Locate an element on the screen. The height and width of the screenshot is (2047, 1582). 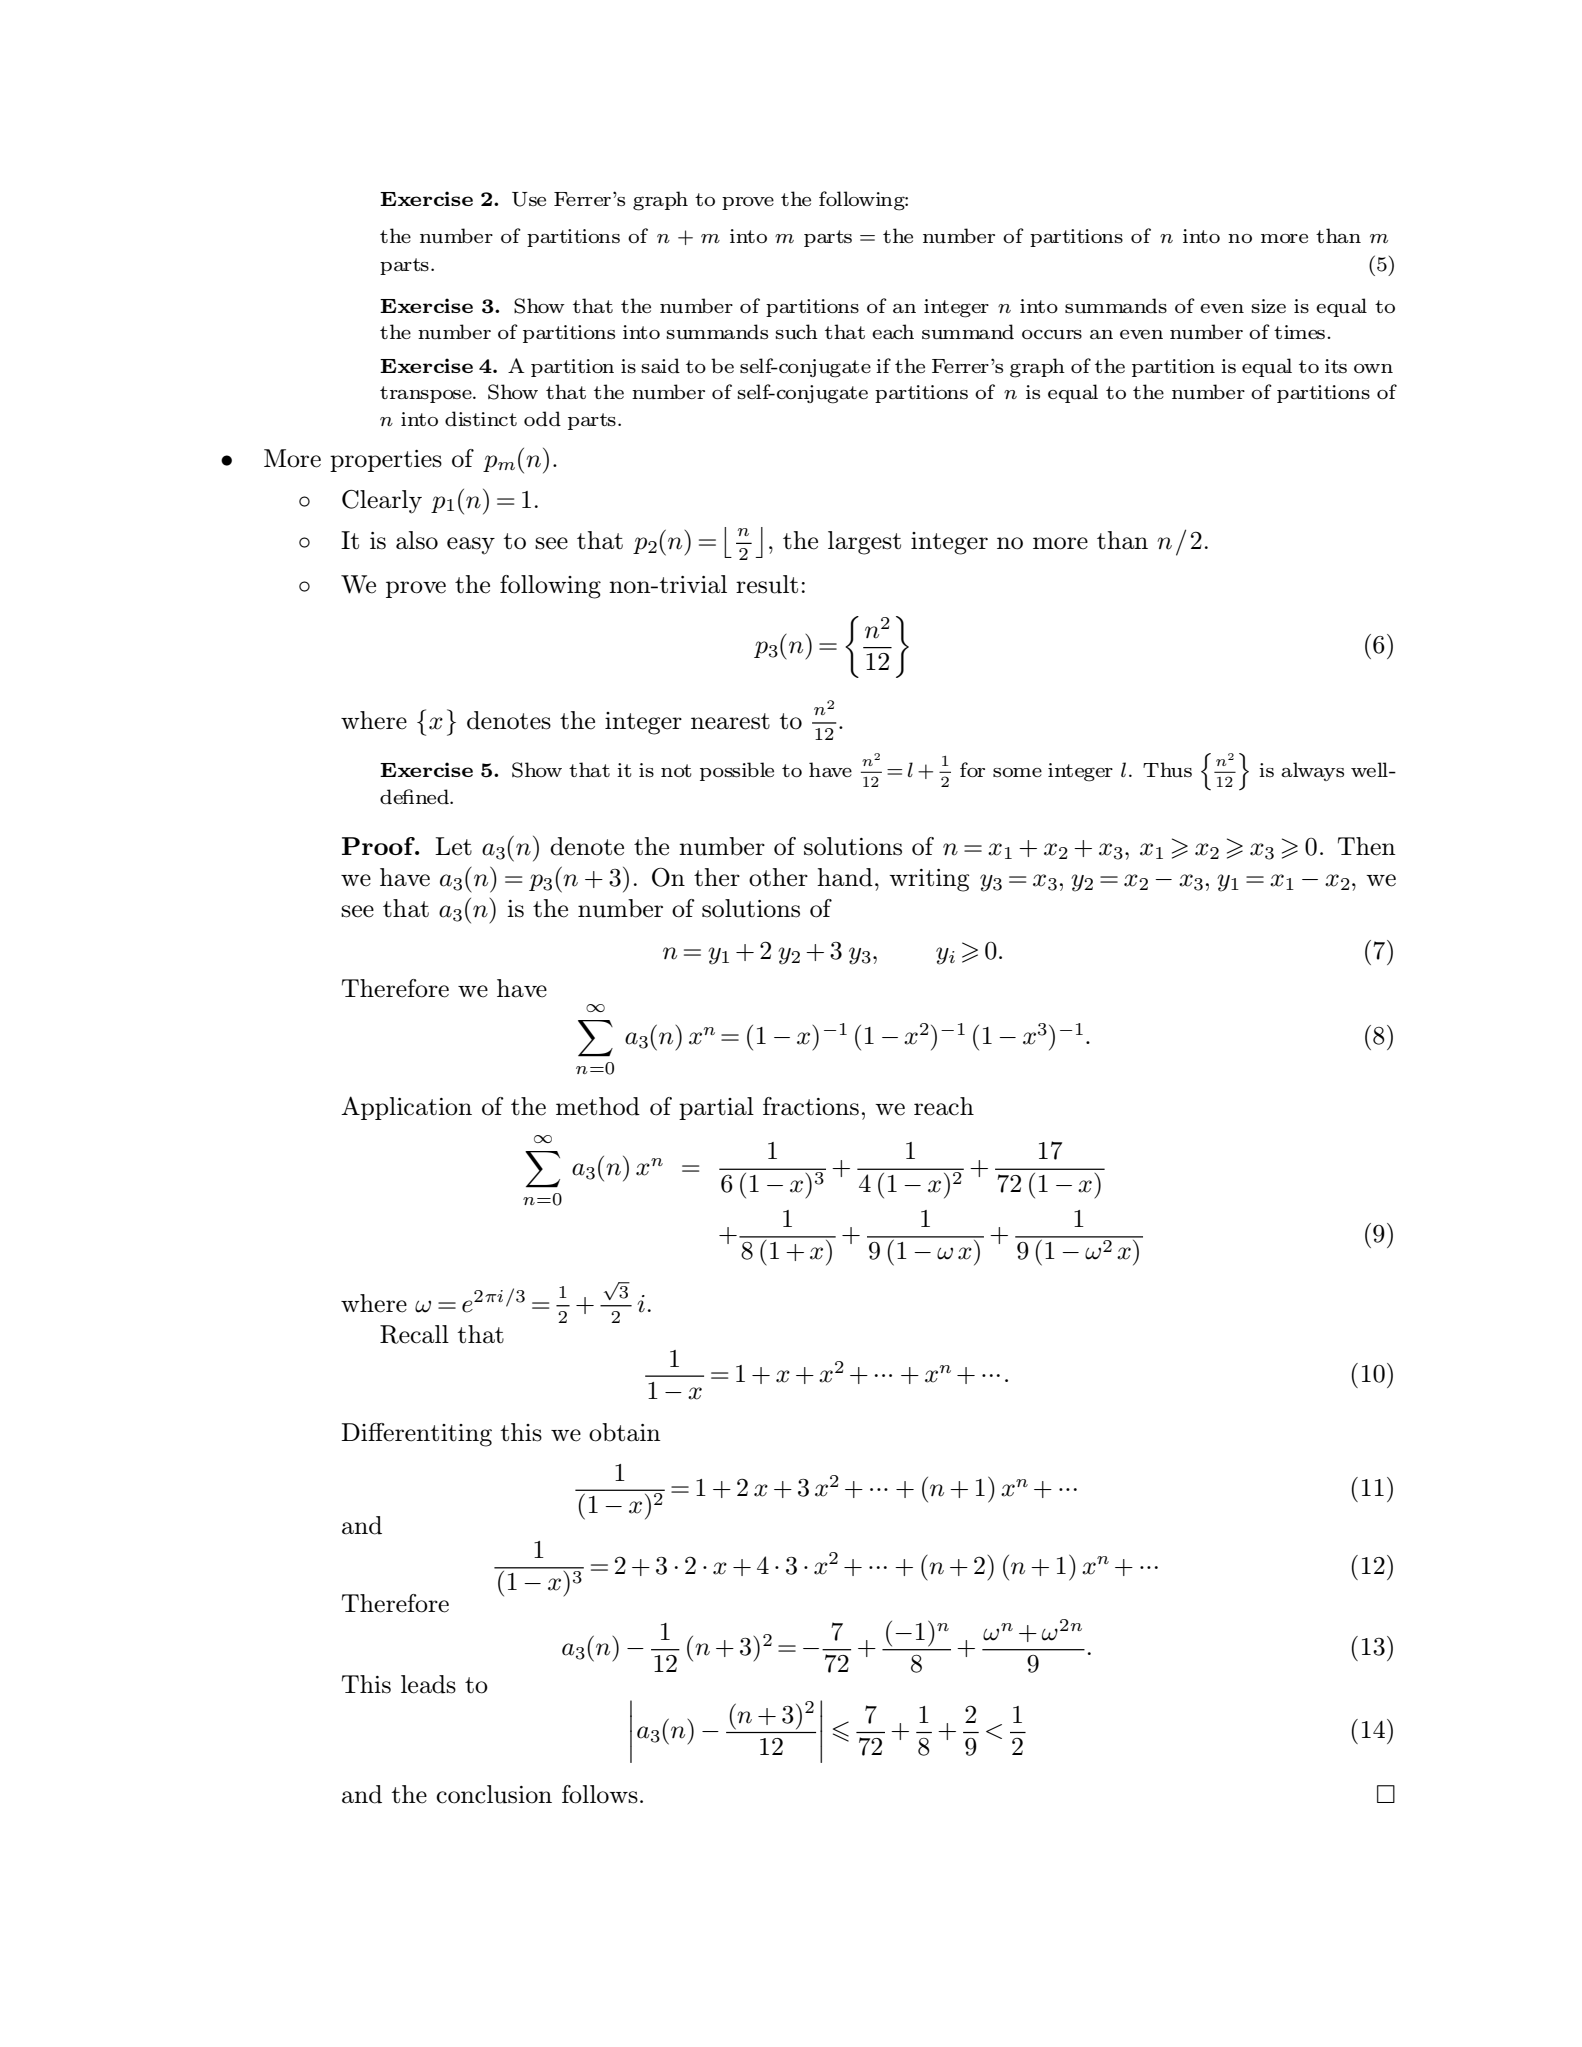
such is located at coordinates (796, 332).
